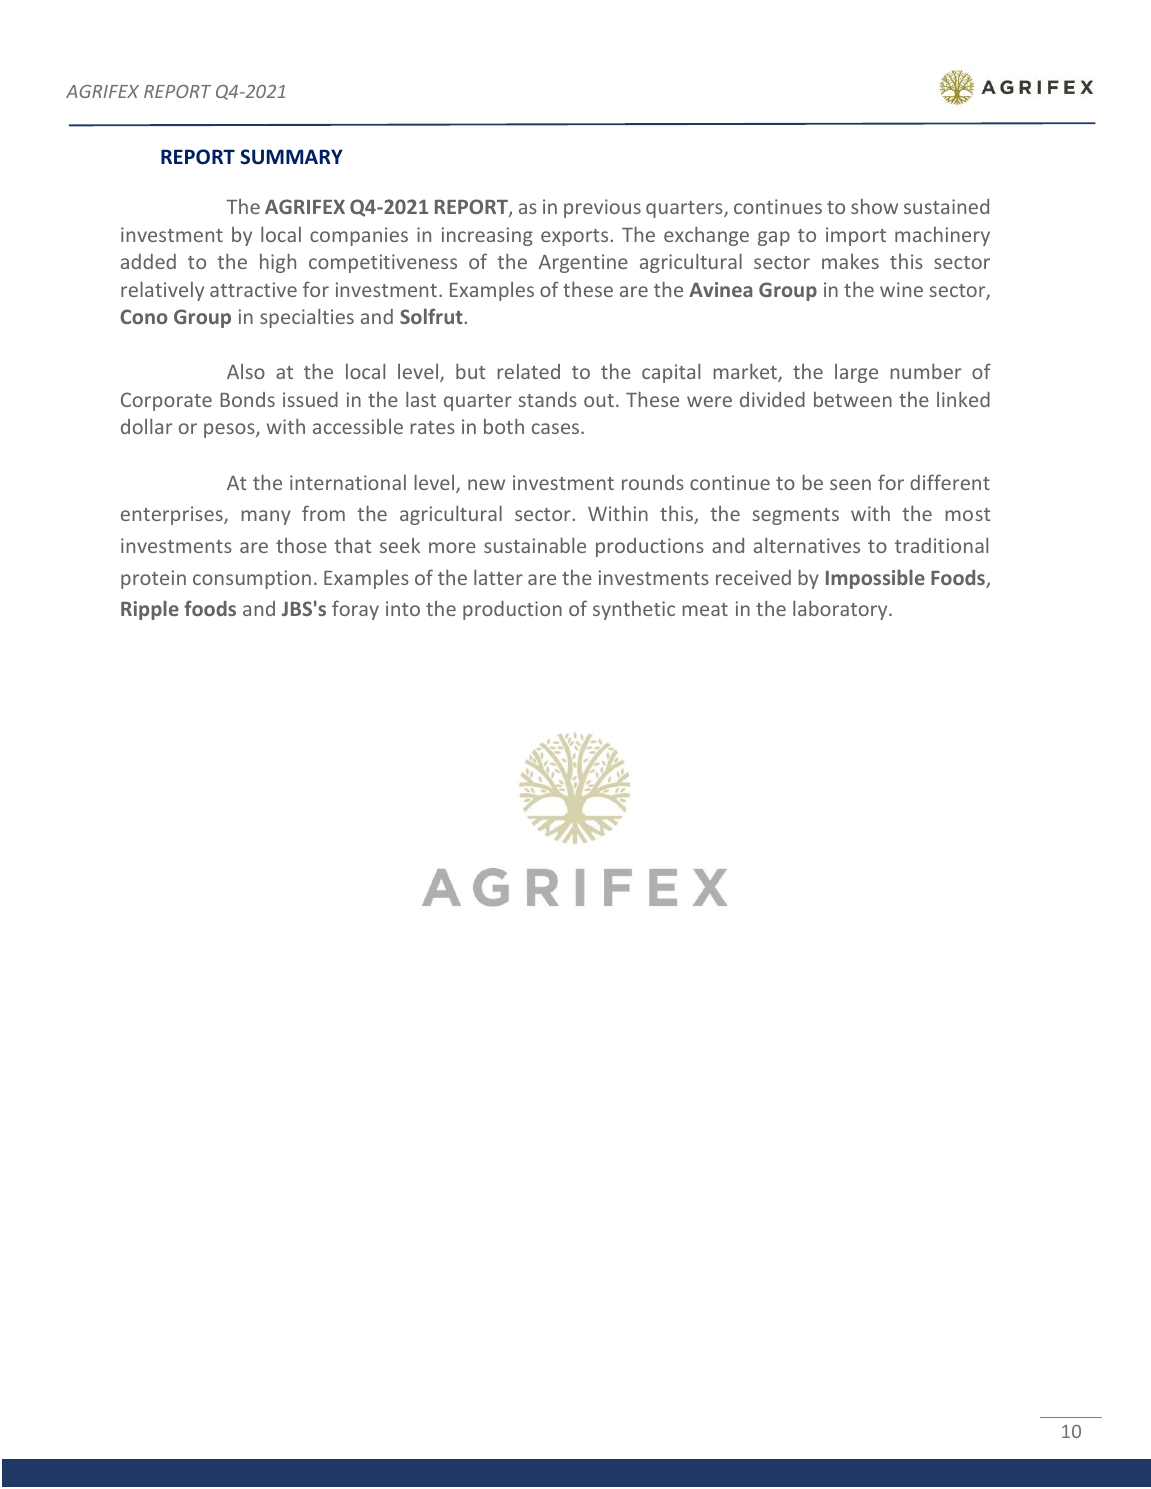  Describe the element at coordinates (246, 371) in the screenshot. I see `Also` at that location.
